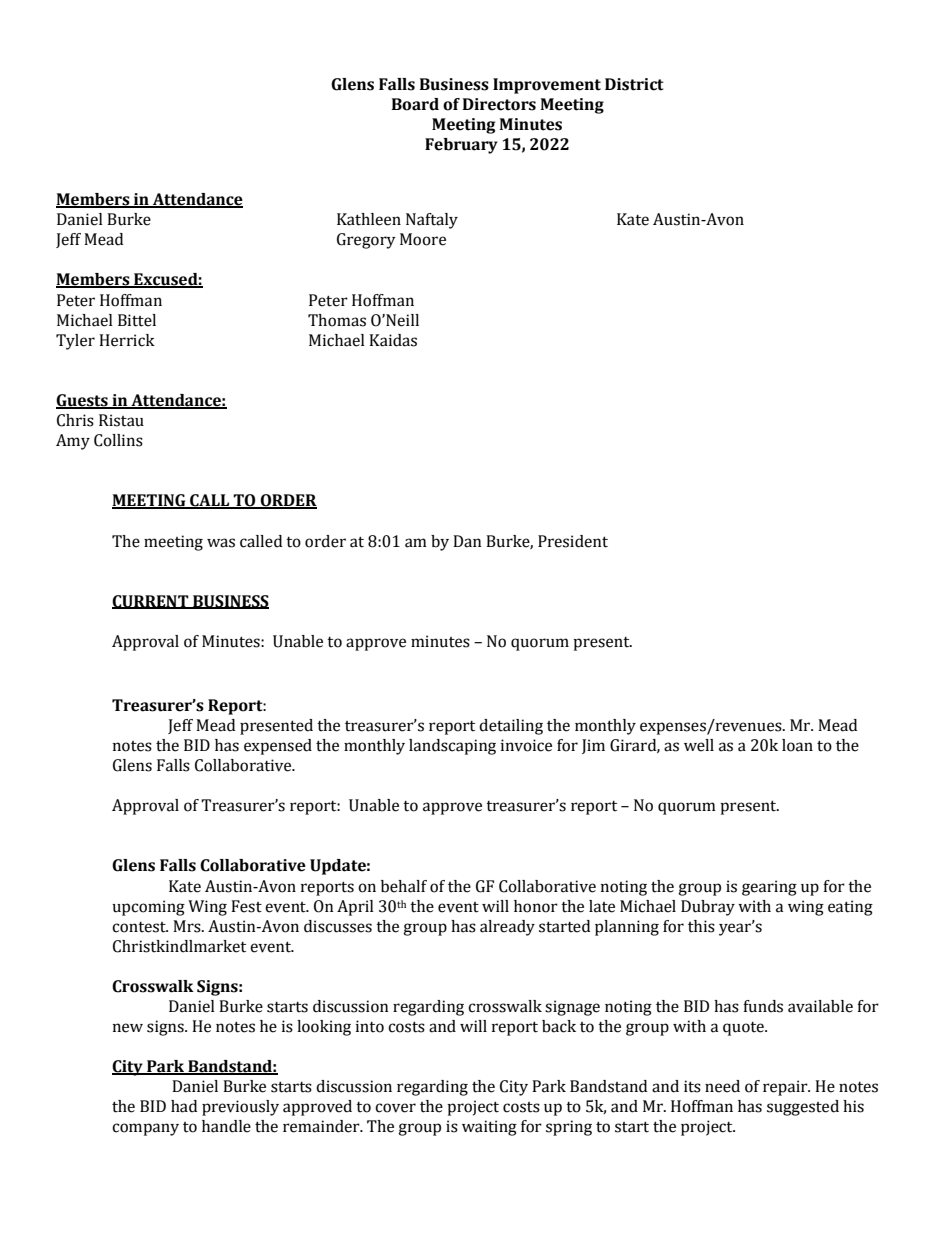  What do you see at coordinates (118, 440) in the image?
I see `Collins` at bounding box center [118, 440].
